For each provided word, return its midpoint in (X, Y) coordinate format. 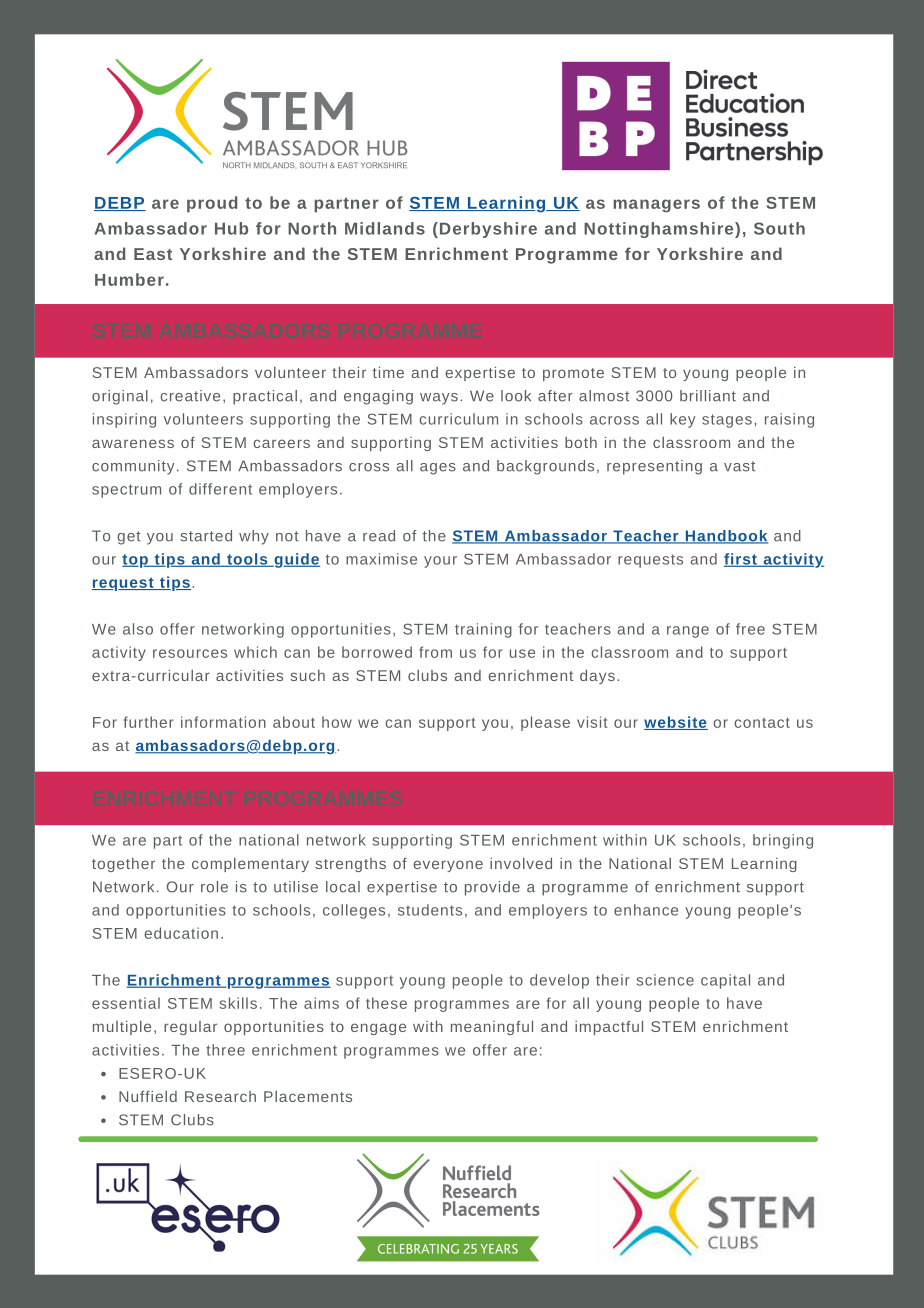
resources (190, 653)
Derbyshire (488, 230)
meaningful (492, 1028)
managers (656, 206)
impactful (609, 1028)
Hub (231, 228)
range (688, 632)
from (435, 652)
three (225, 1050)
